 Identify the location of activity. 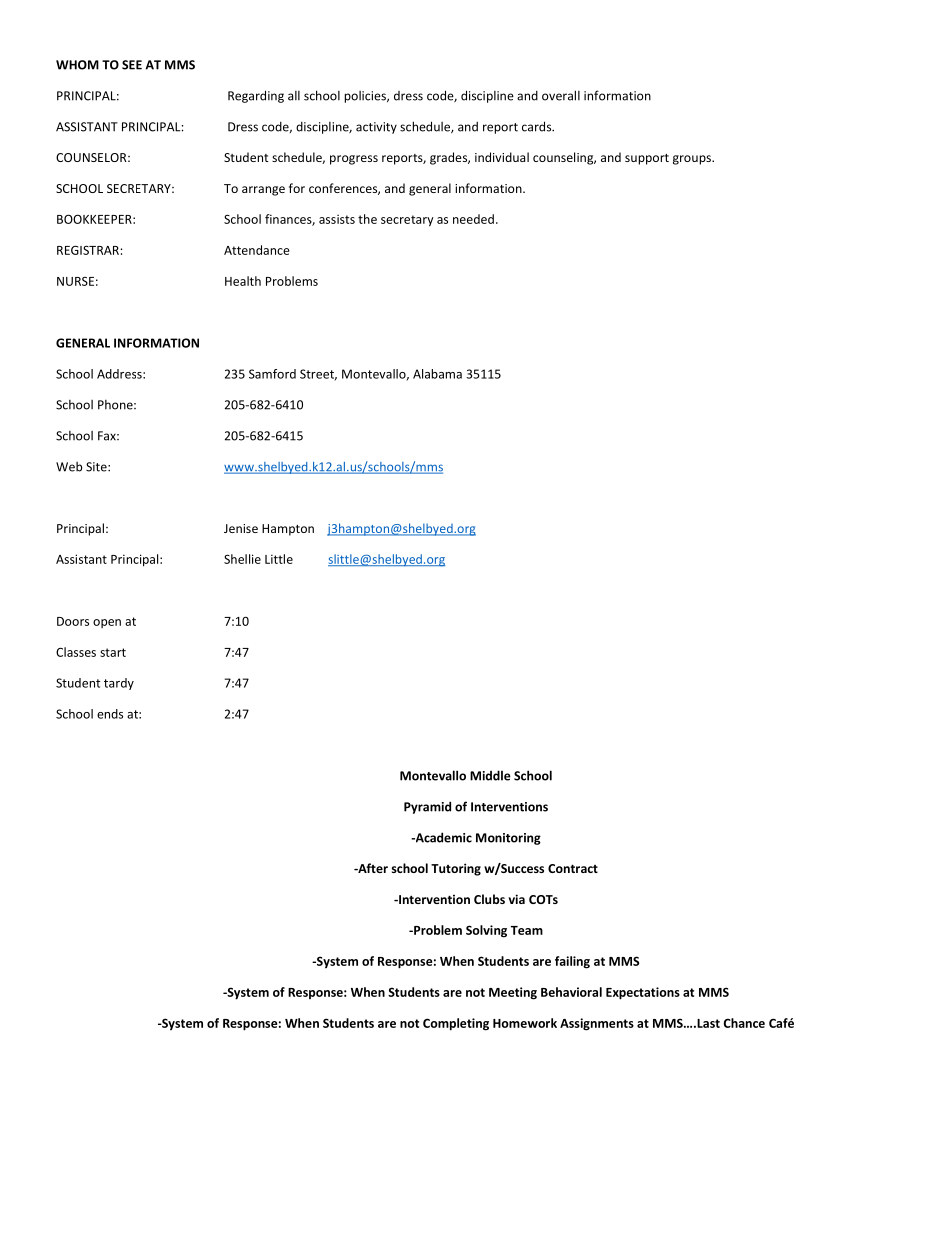
(376, 128).
